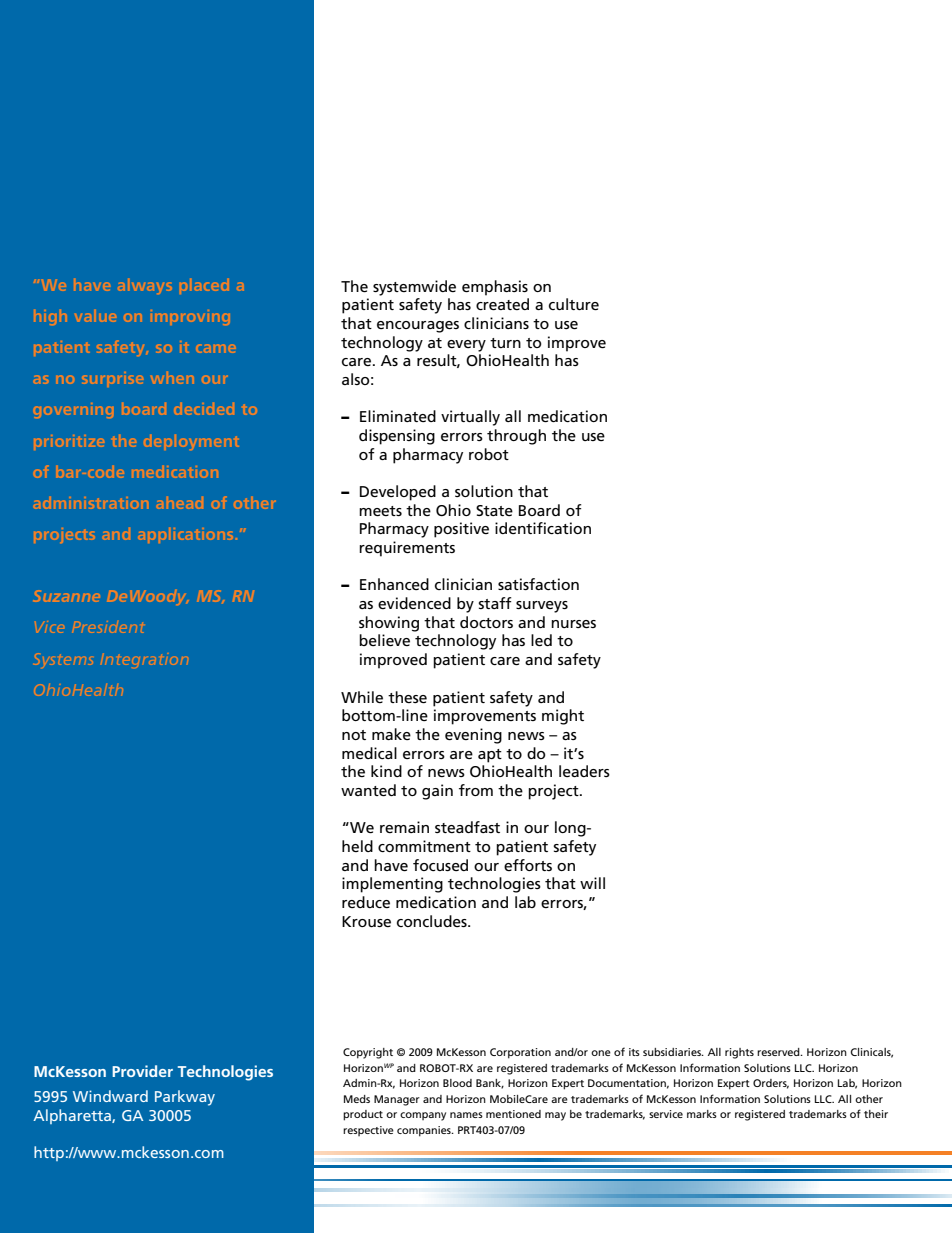 The width and height of the document is (952, 1233). I want to click on systemwide, so click(414, 288).
